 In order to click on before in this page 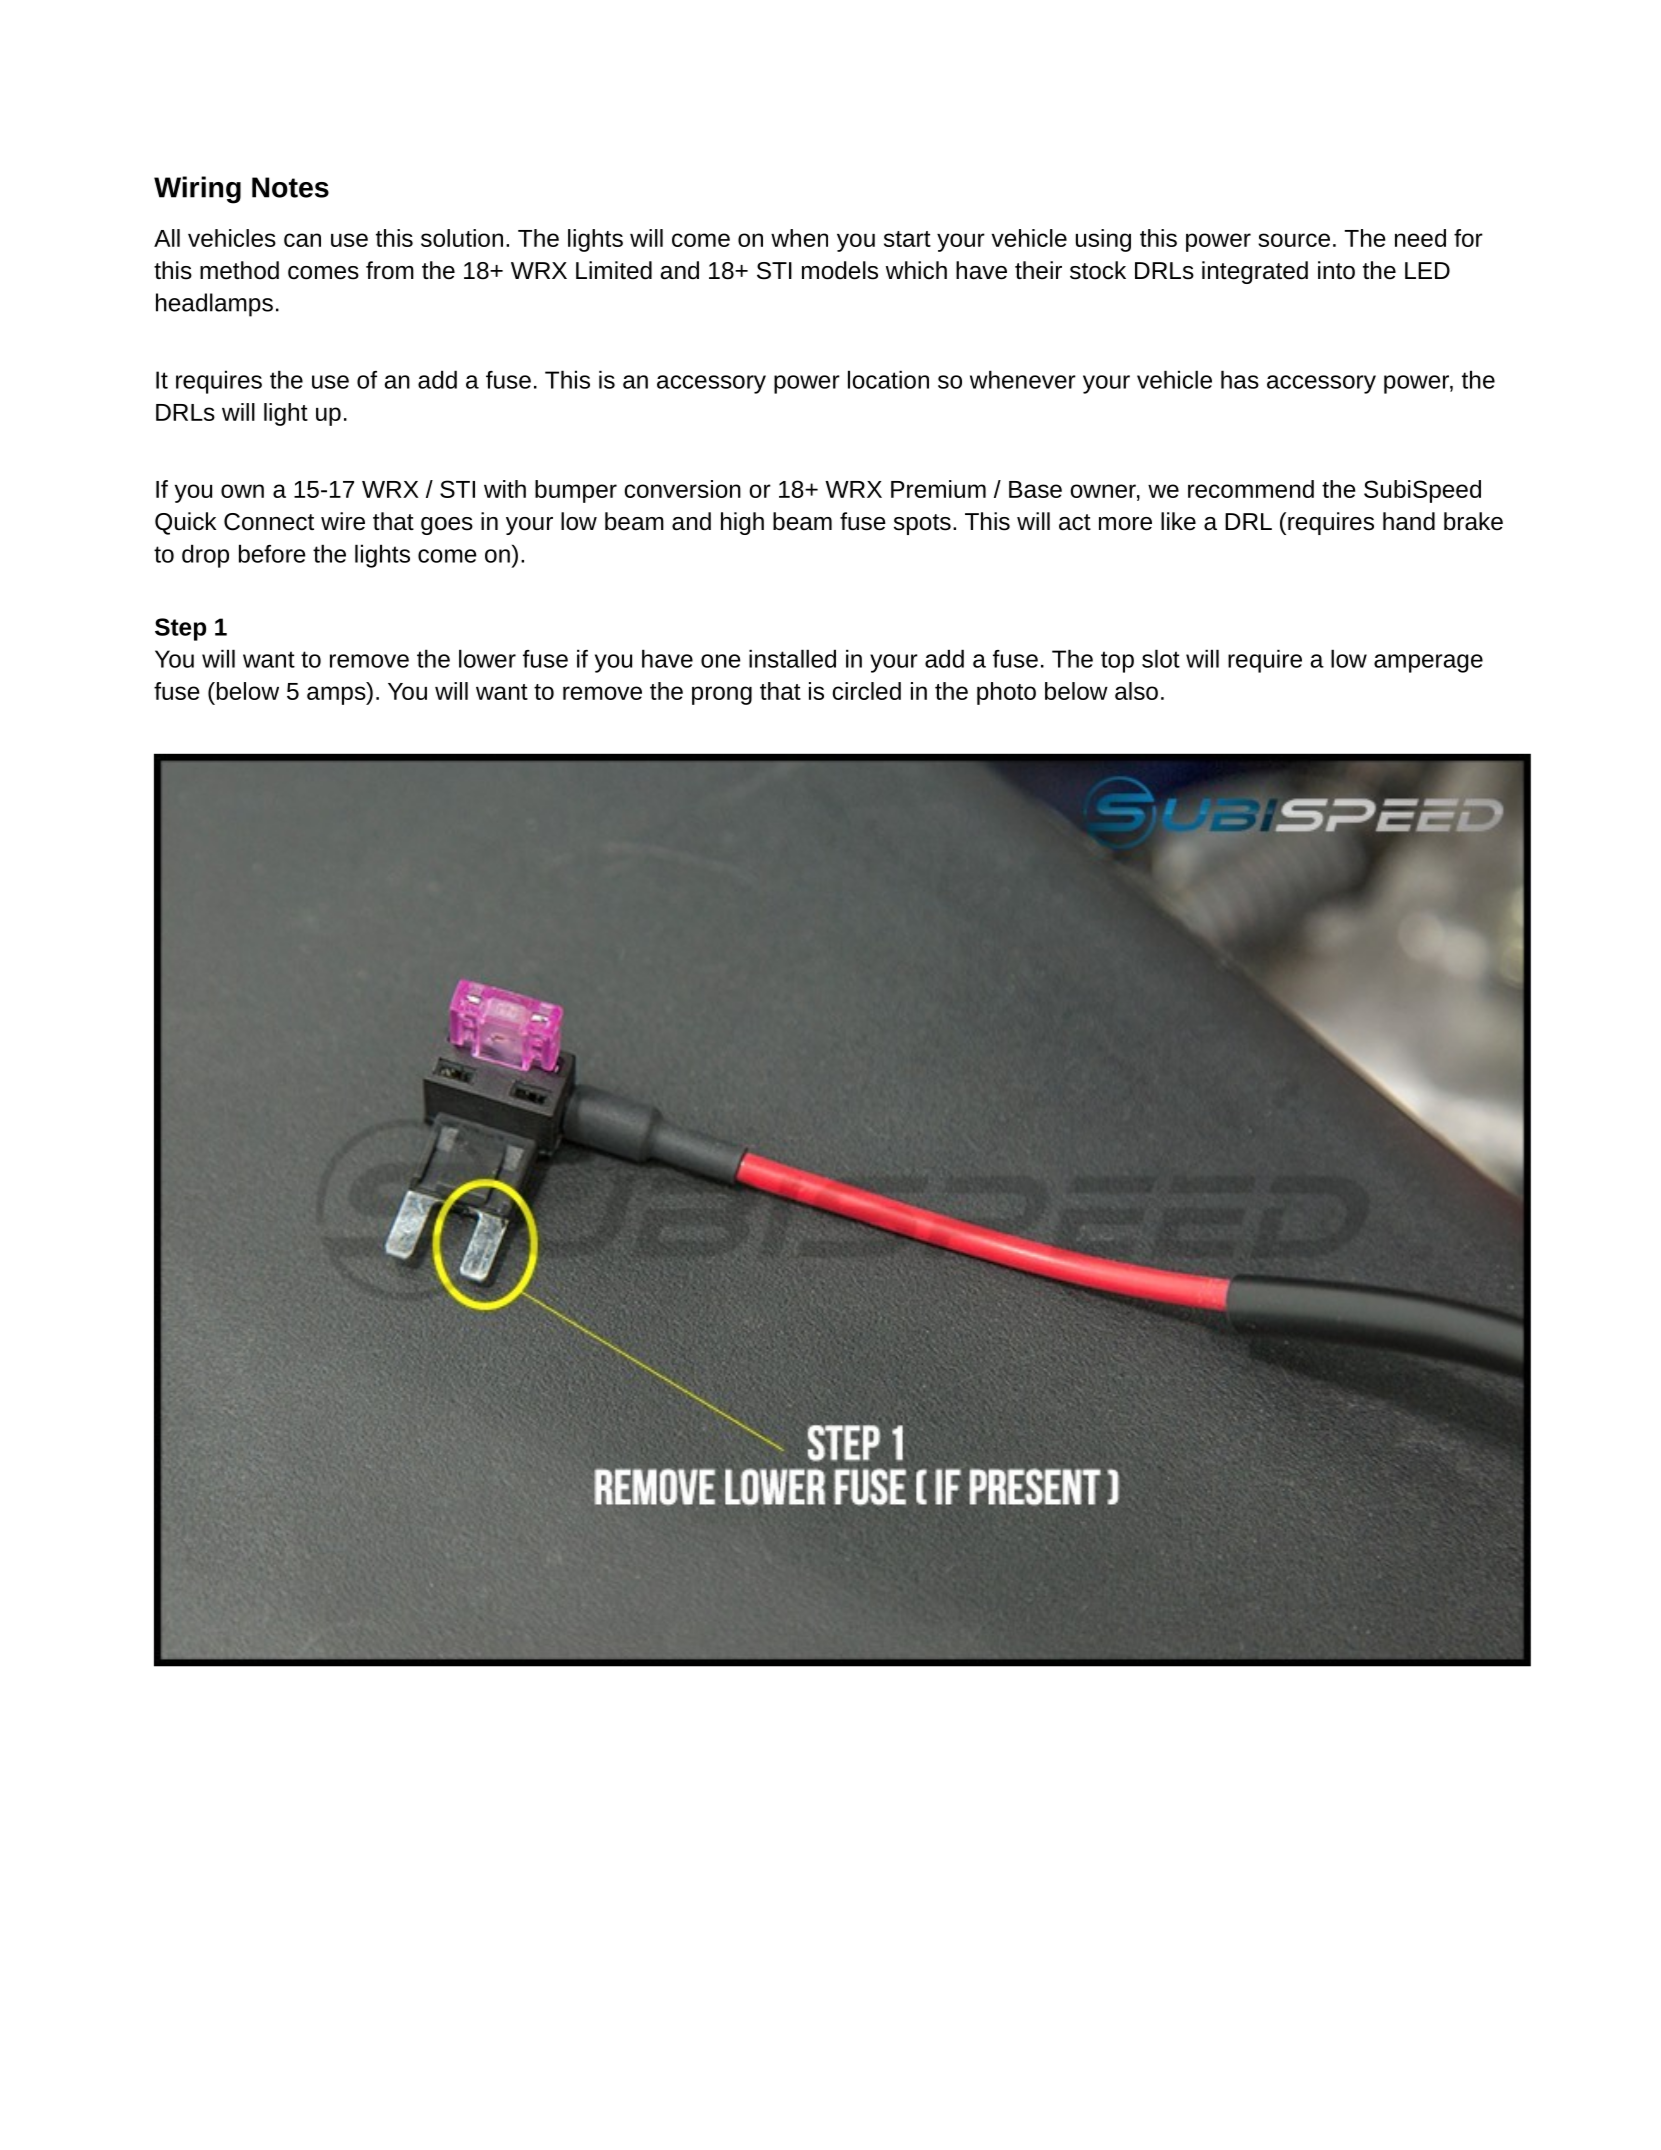, I will do `click(272, 553)`.
